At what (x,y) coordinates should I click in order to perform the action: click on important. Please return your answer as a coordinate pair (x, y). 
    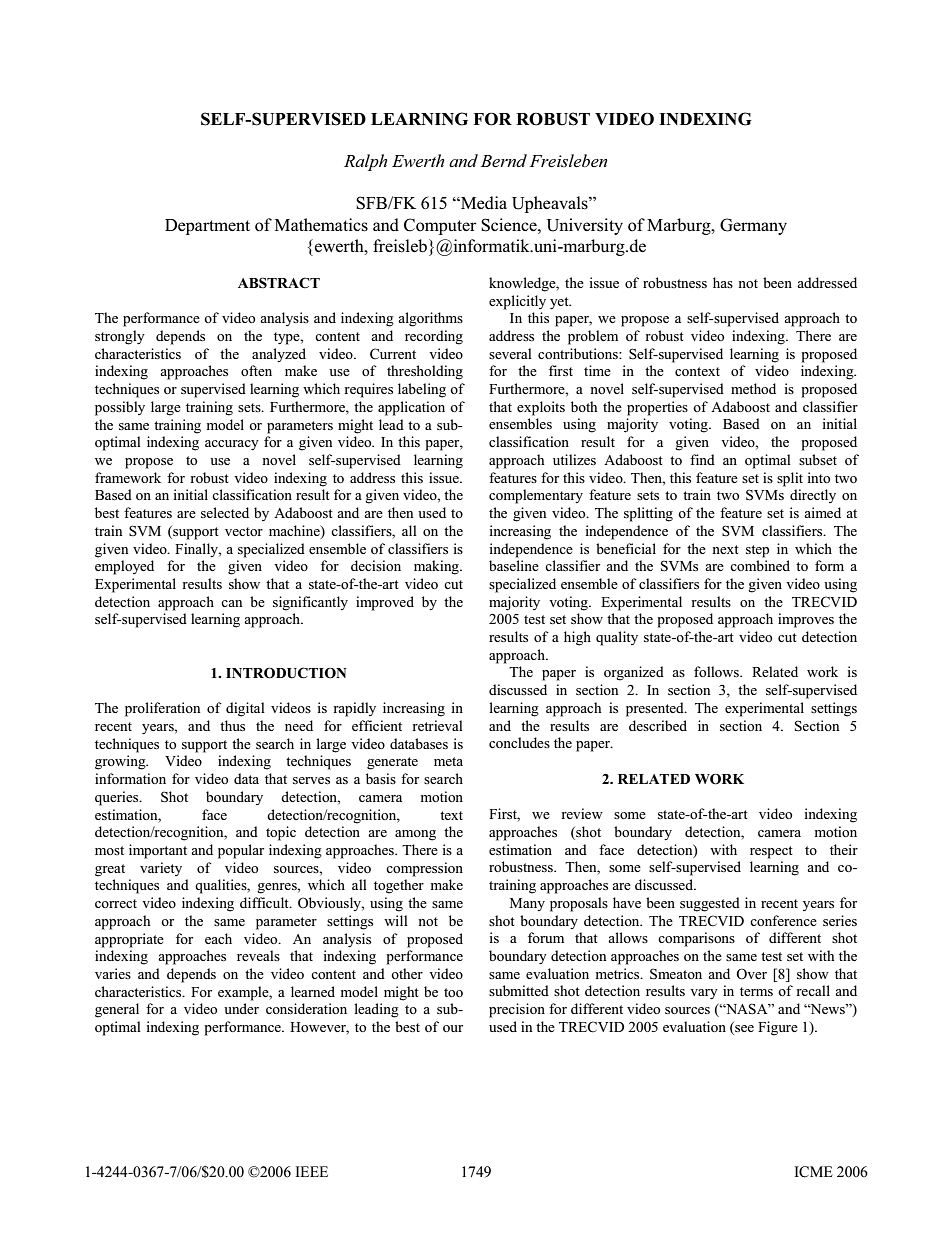
    Looking at the image, I should click on (158, 851).
